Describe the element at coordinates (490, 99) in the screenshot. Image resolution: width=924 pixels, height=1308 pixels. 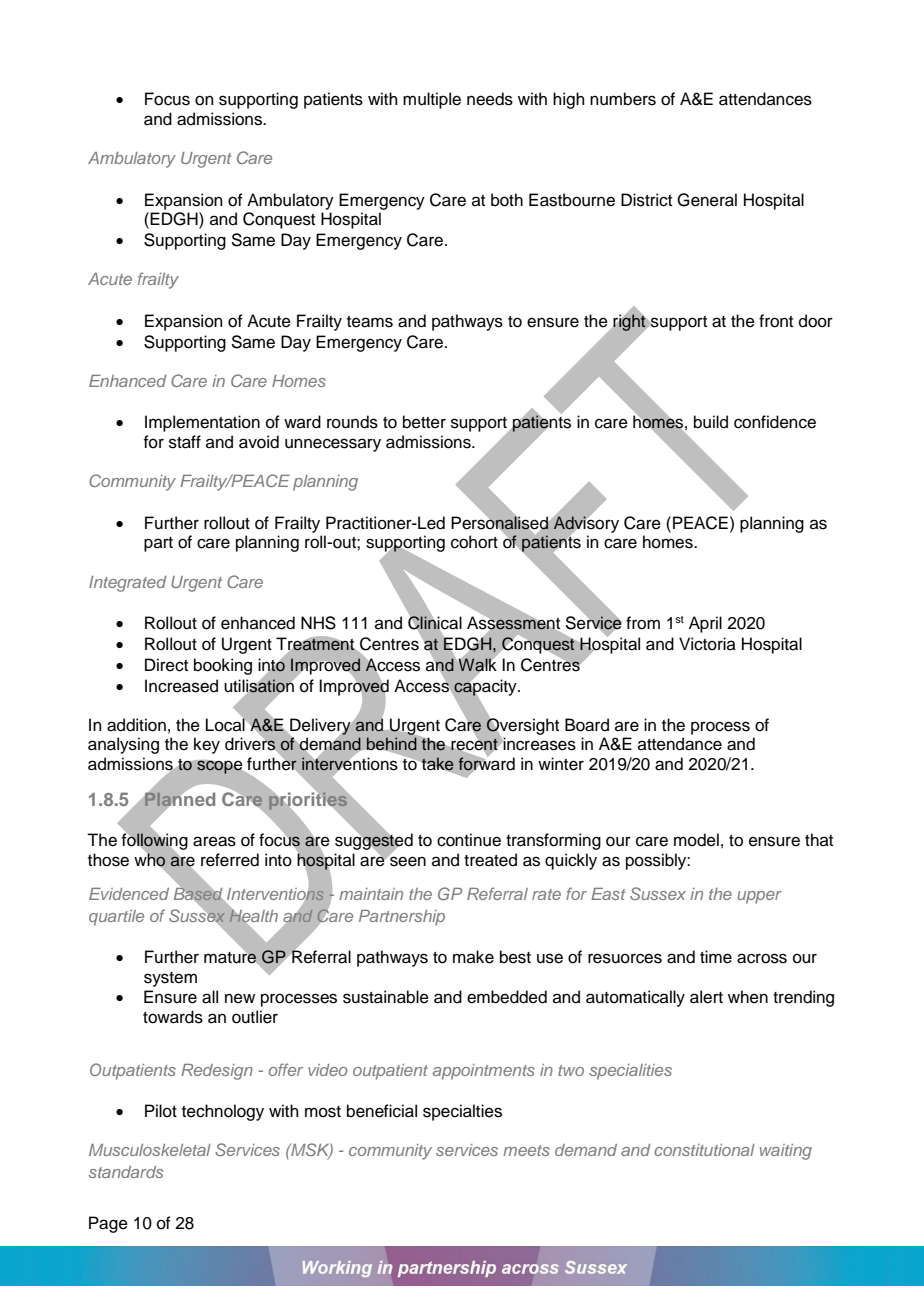
I see `needs` at that location.
